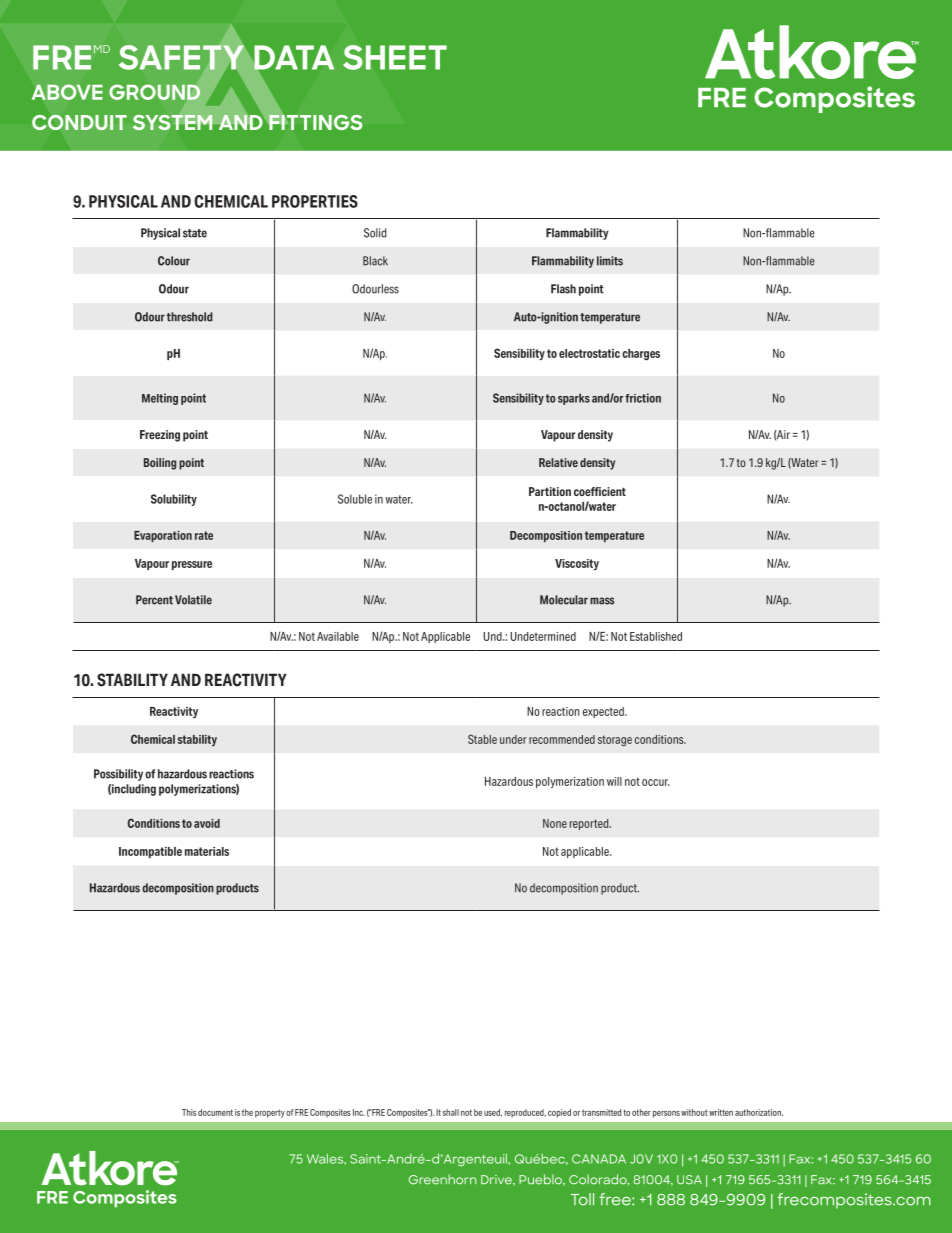 The image size is (952, 1233). I want to click on Stable, so click(482, 739).
